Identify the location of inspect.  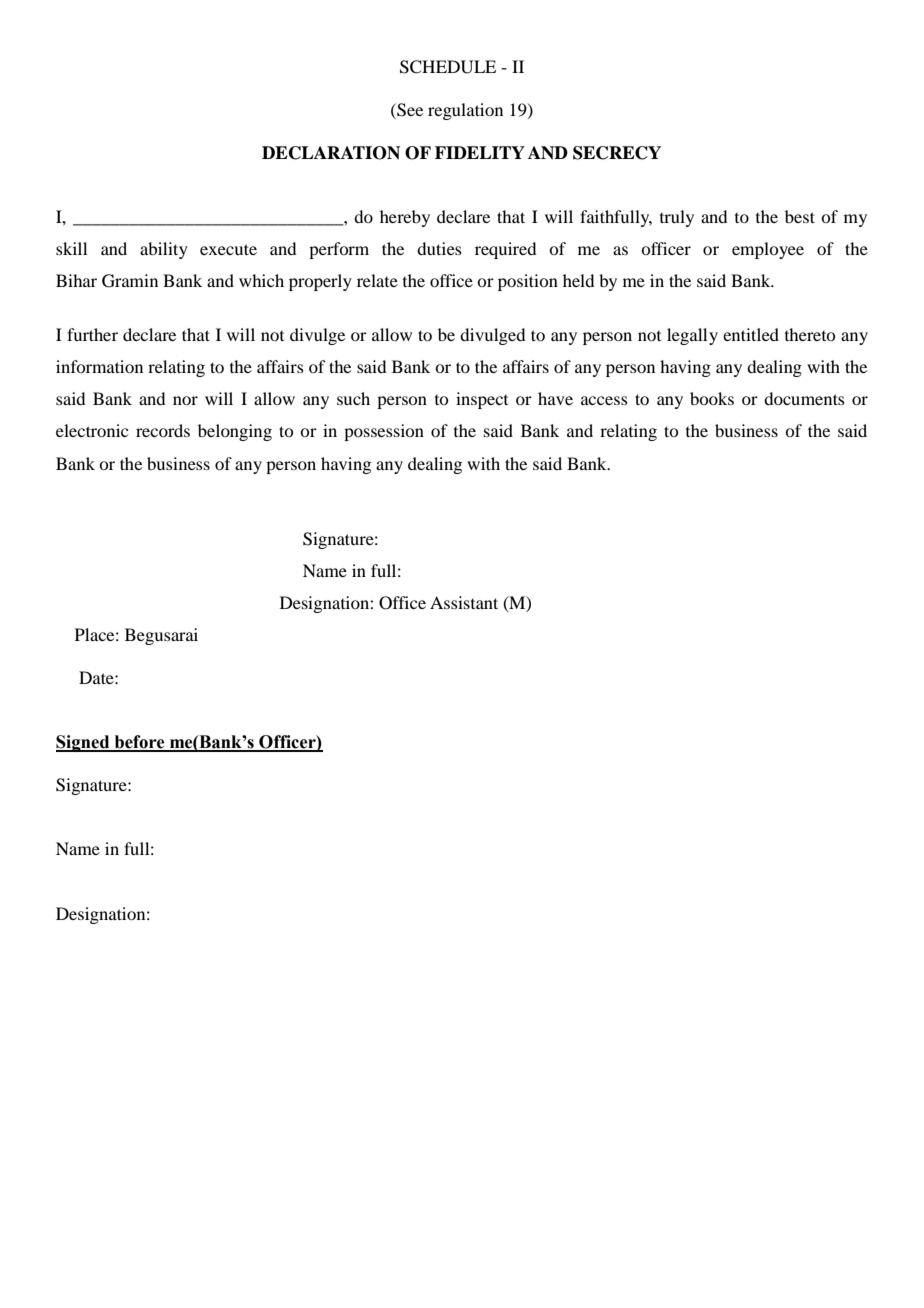
(482, 400).
